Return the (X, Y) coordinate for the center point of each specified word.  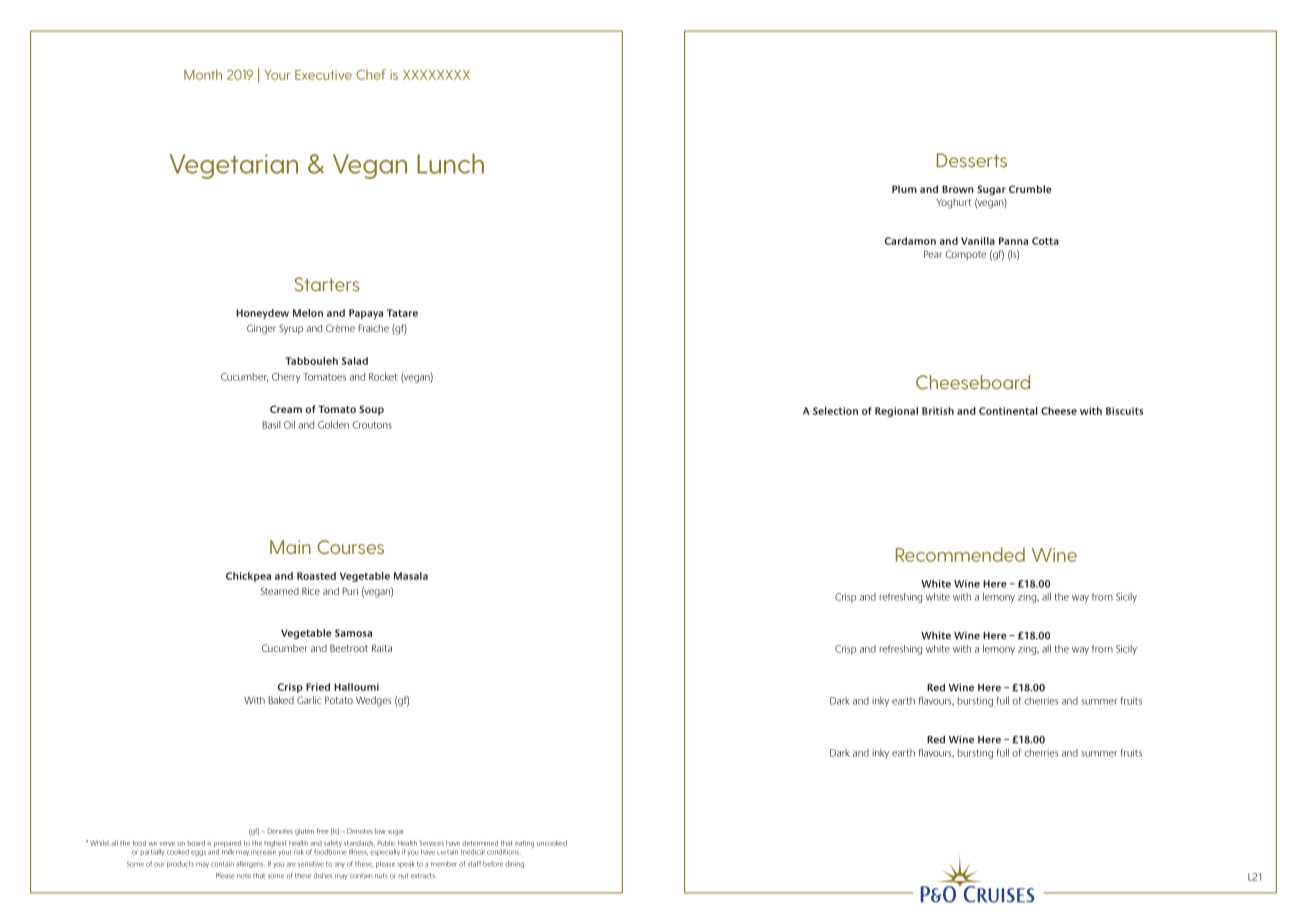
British (938, 411)
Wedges (374, 701)
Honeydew (262, 314)
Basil (271, 425)
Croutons (372, 425)
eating (524, 844)
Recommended (960, 554)
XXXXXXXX (436, 75)
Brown (958, 189)
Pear (933, 254)
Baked (281, 700)
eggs (198, 853)
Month (203, 74)
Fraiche (374, 328)
